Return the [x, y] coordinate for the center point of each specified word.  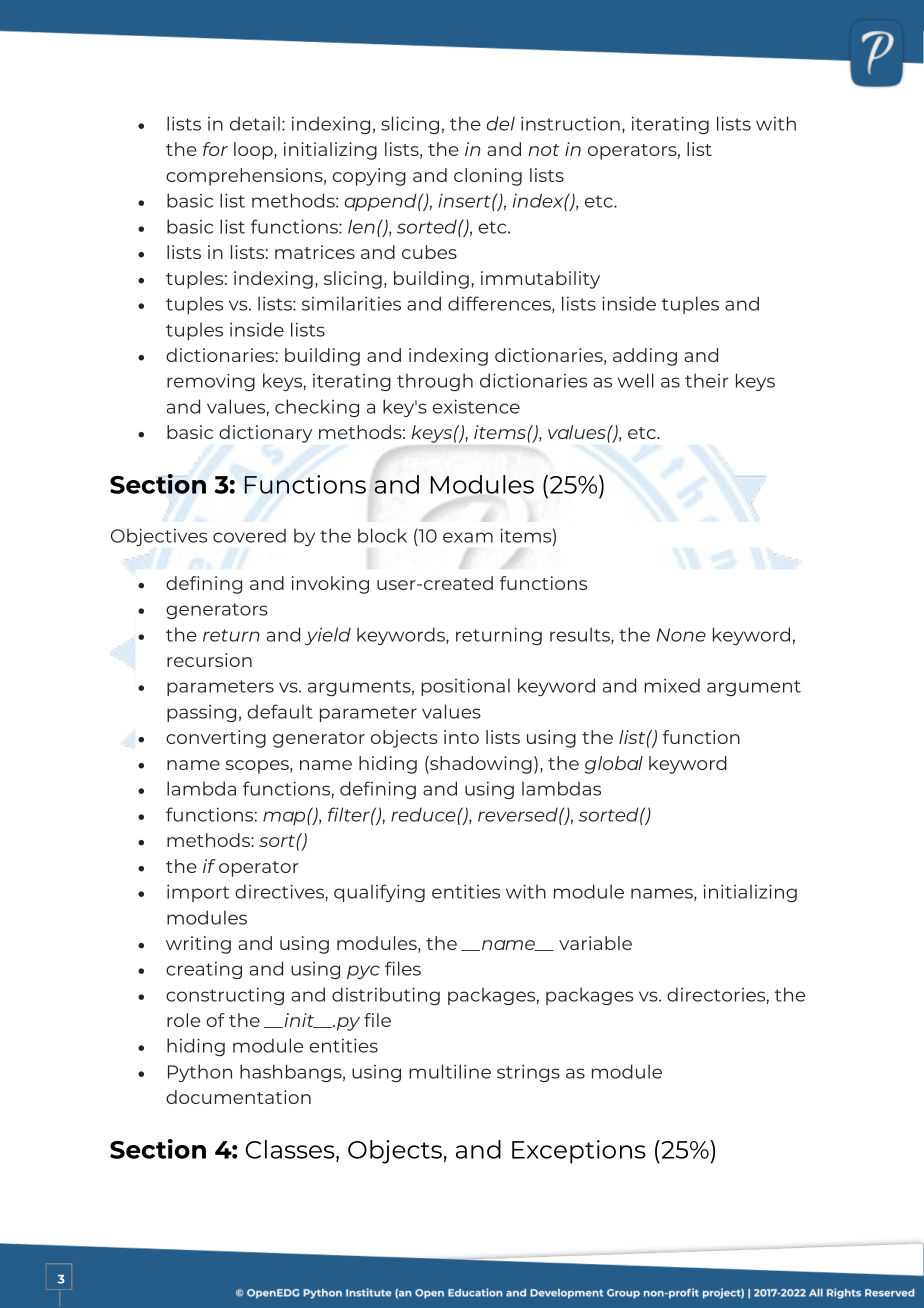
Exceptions [579, 1152]
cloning [488, 177]
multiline [450, 1071]
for [215, 149]
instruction [570, 123]
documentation [238, 1097]
